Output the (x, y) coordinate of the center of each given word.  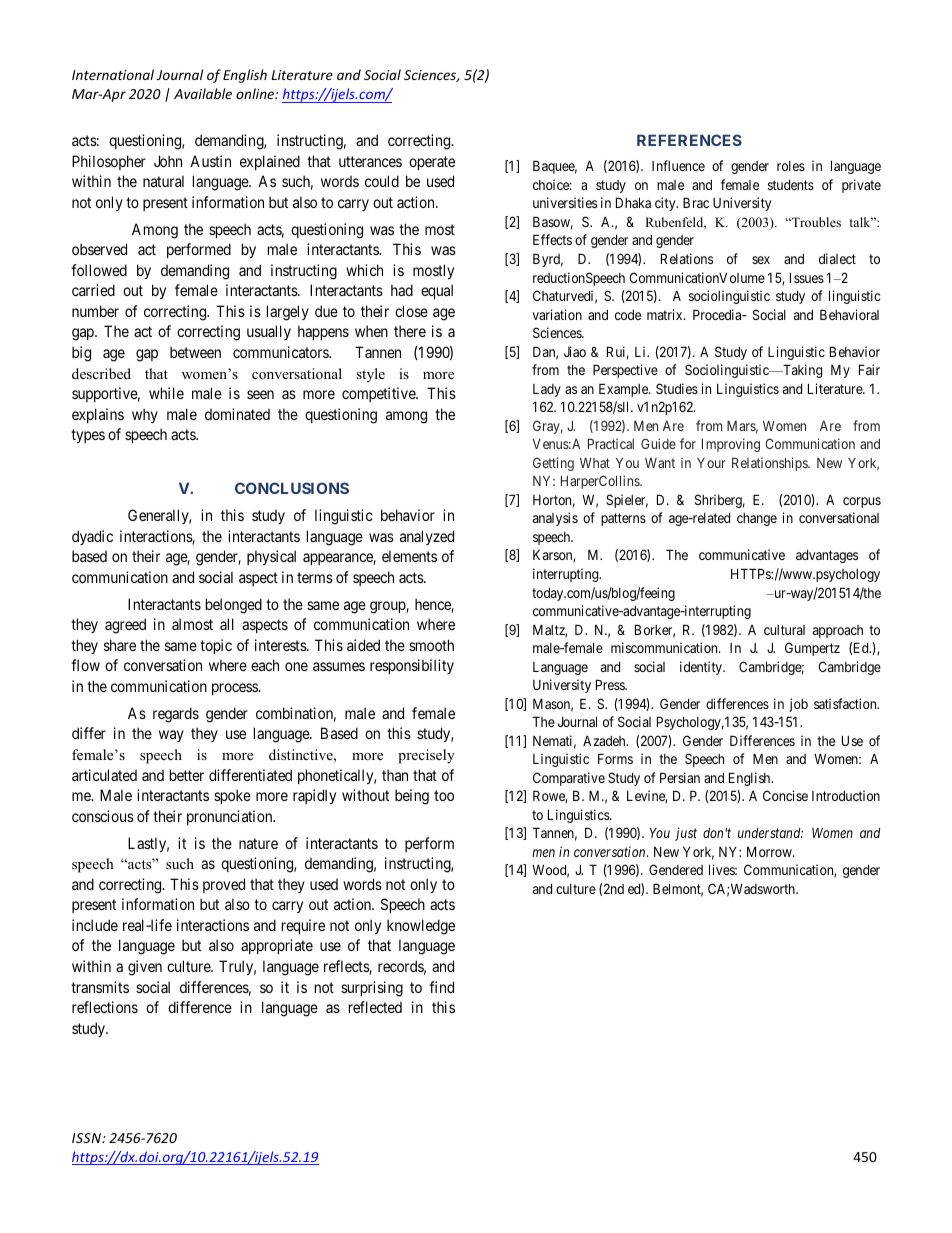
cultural (784, 630)
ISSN (87, 1138)
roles (791, 166)
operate (432, 163)
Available (203, 93)
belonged (234, 606)
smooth (431, 645)
